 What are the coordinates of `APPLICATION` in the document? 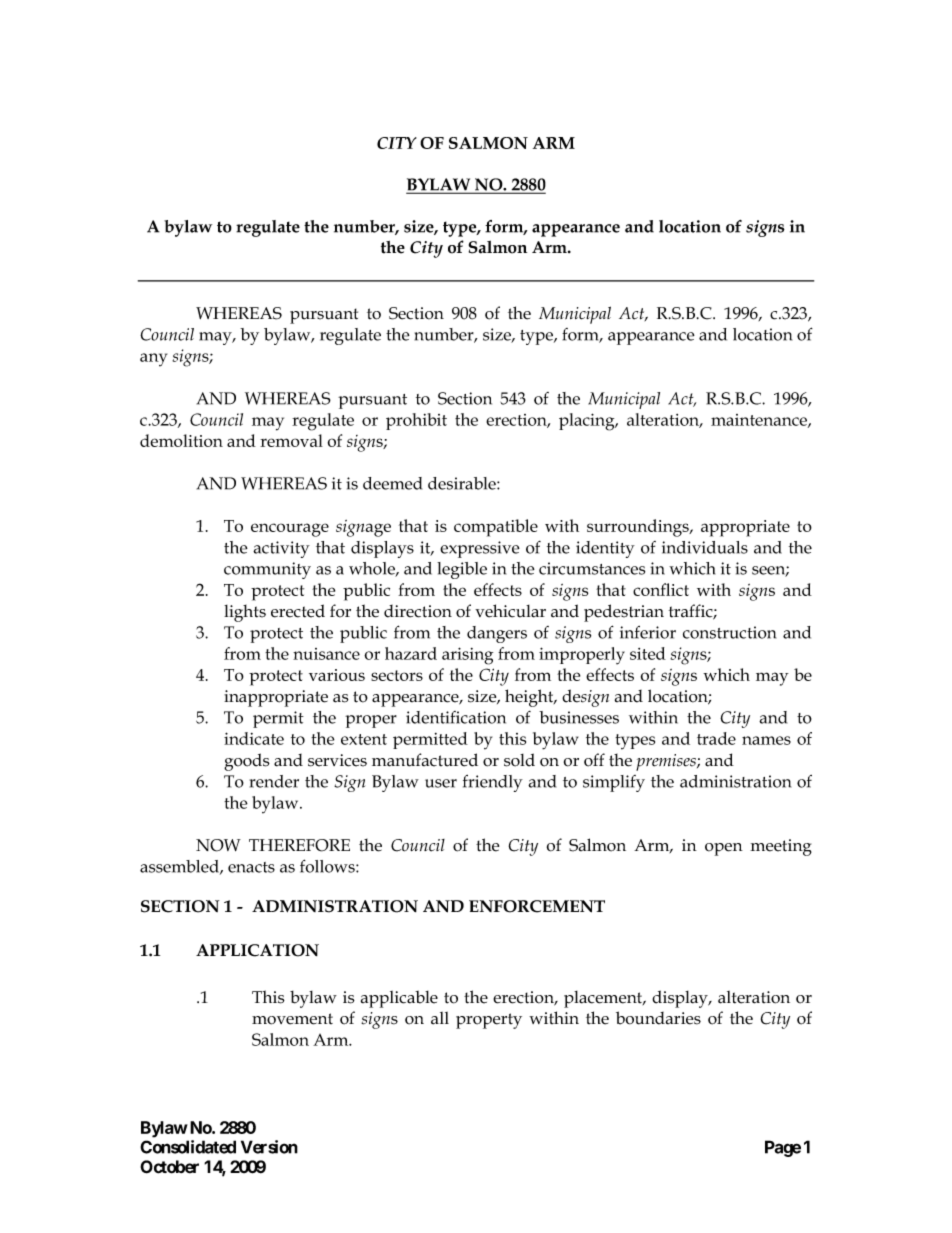 It's located at (257, 950).
